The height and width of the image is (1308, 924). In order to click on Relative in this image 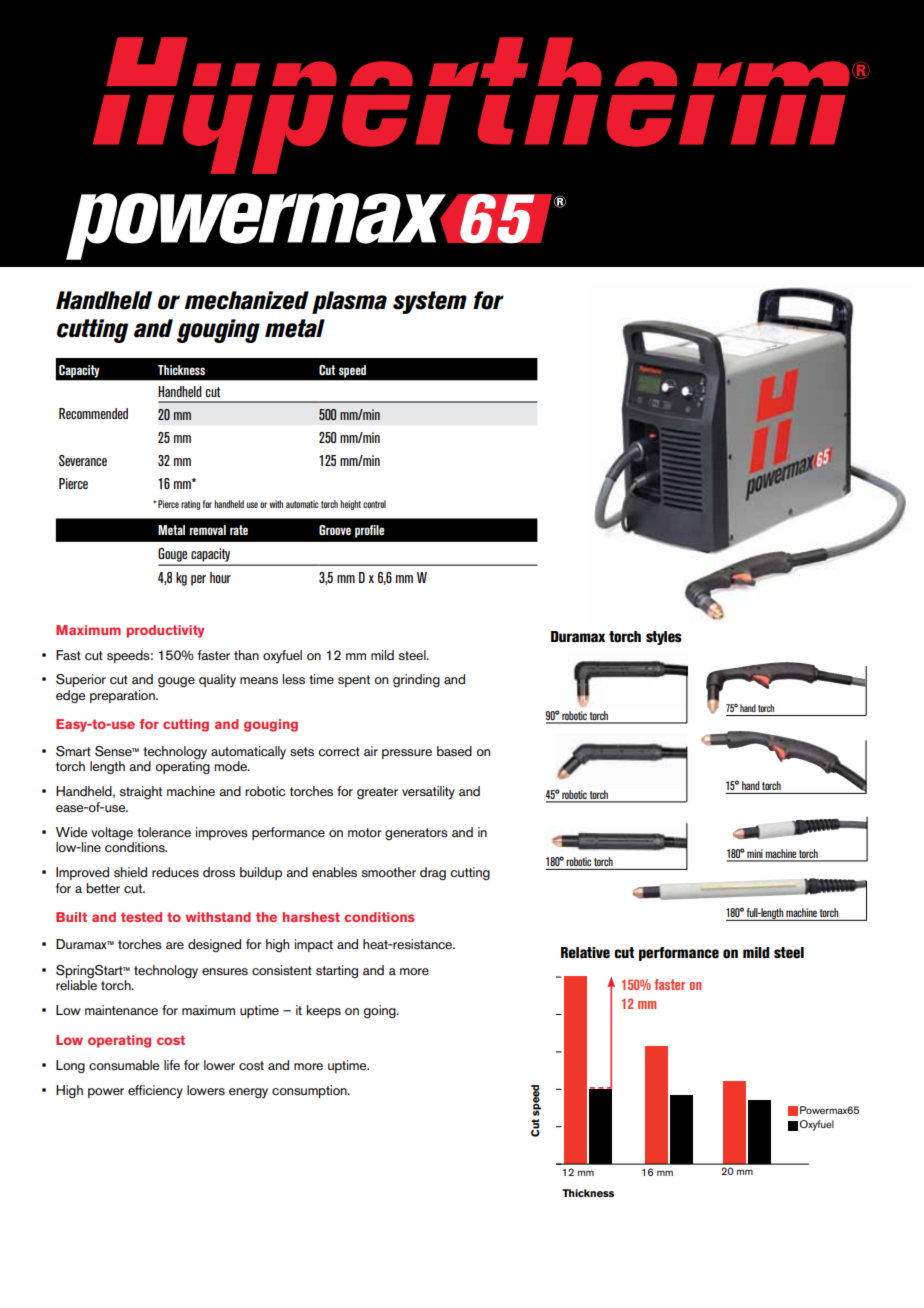, I will do `click(585, 953)`.
